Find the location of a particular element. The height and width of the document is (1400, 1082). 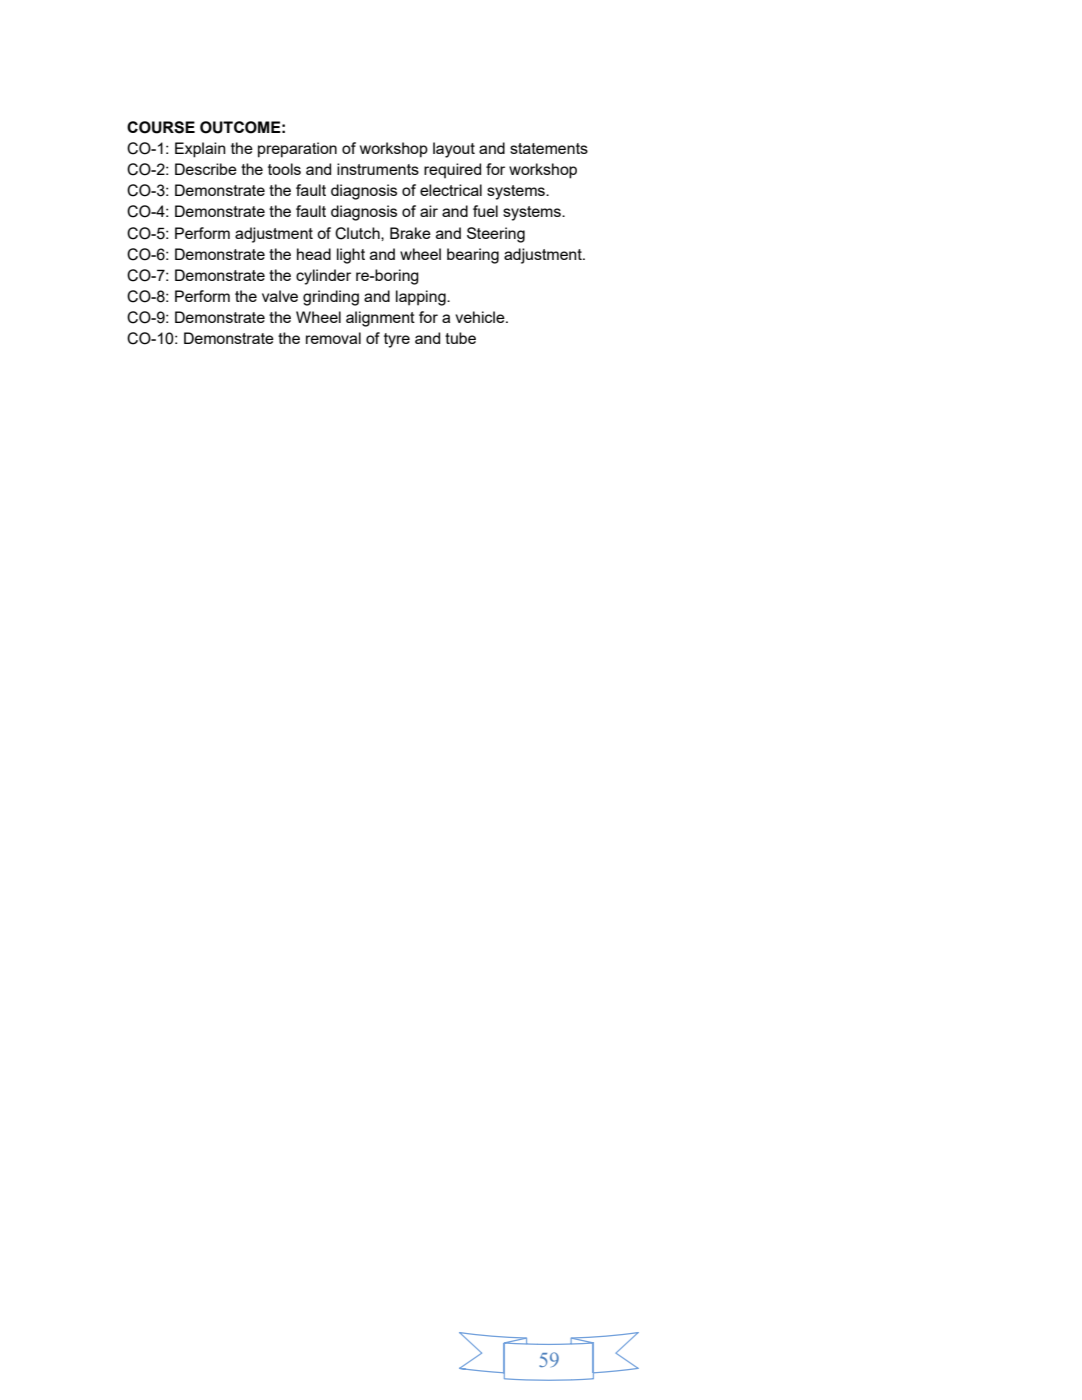

head is located at coordinates (314, 254).
